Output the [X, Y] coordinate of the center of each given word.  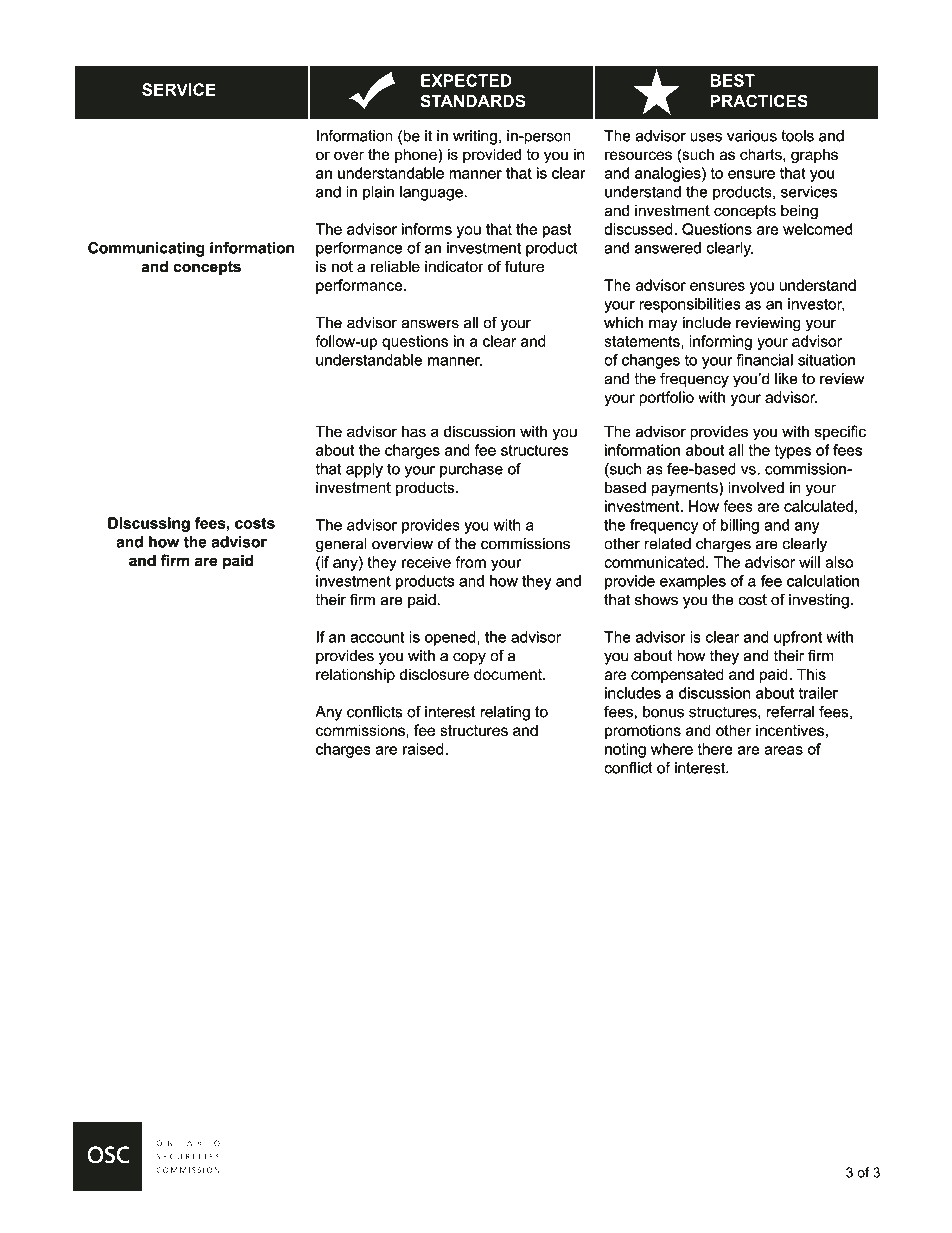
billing [740, 526]
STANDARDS [473, 101]
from [471, 562]
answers [430, 324]
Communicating [146, 249]
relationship [355, 675]
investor [816, 305]
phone [417, 155]
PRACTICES [759, 101]
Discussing [149, 524]
